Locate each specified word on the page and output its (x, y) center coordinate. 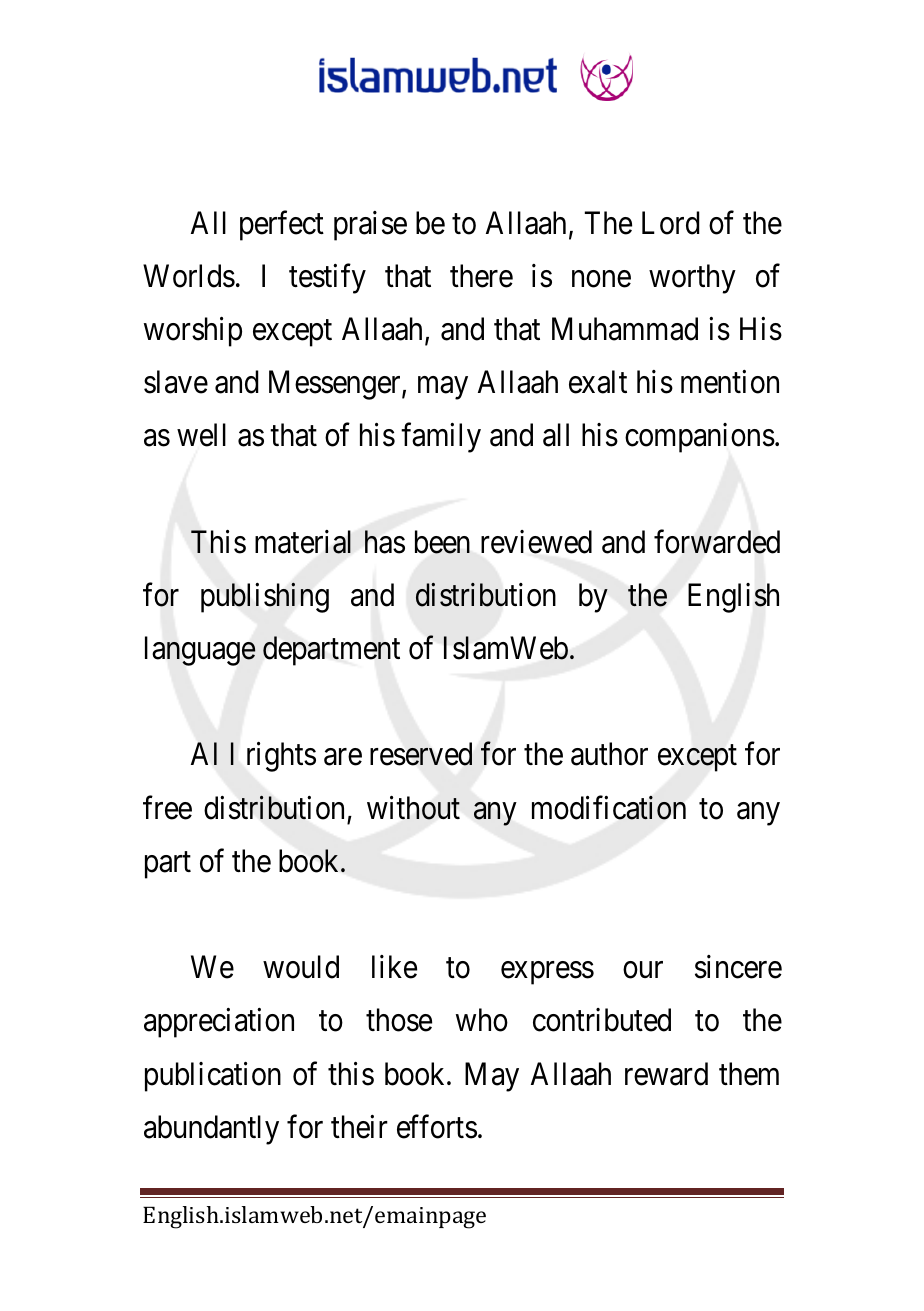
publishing (265, 598)
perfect (282, 226)
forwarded (717, 542)
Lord (671, 223)
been (442, 542)
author (609, 754)
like (394, 967)
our (643, 970)
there (481, 276)
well (201, 435)
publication (213, 1077)
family (441, 438)
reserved (421, 754)
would (301, 967)
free (167, 808)
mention (730, 382)
